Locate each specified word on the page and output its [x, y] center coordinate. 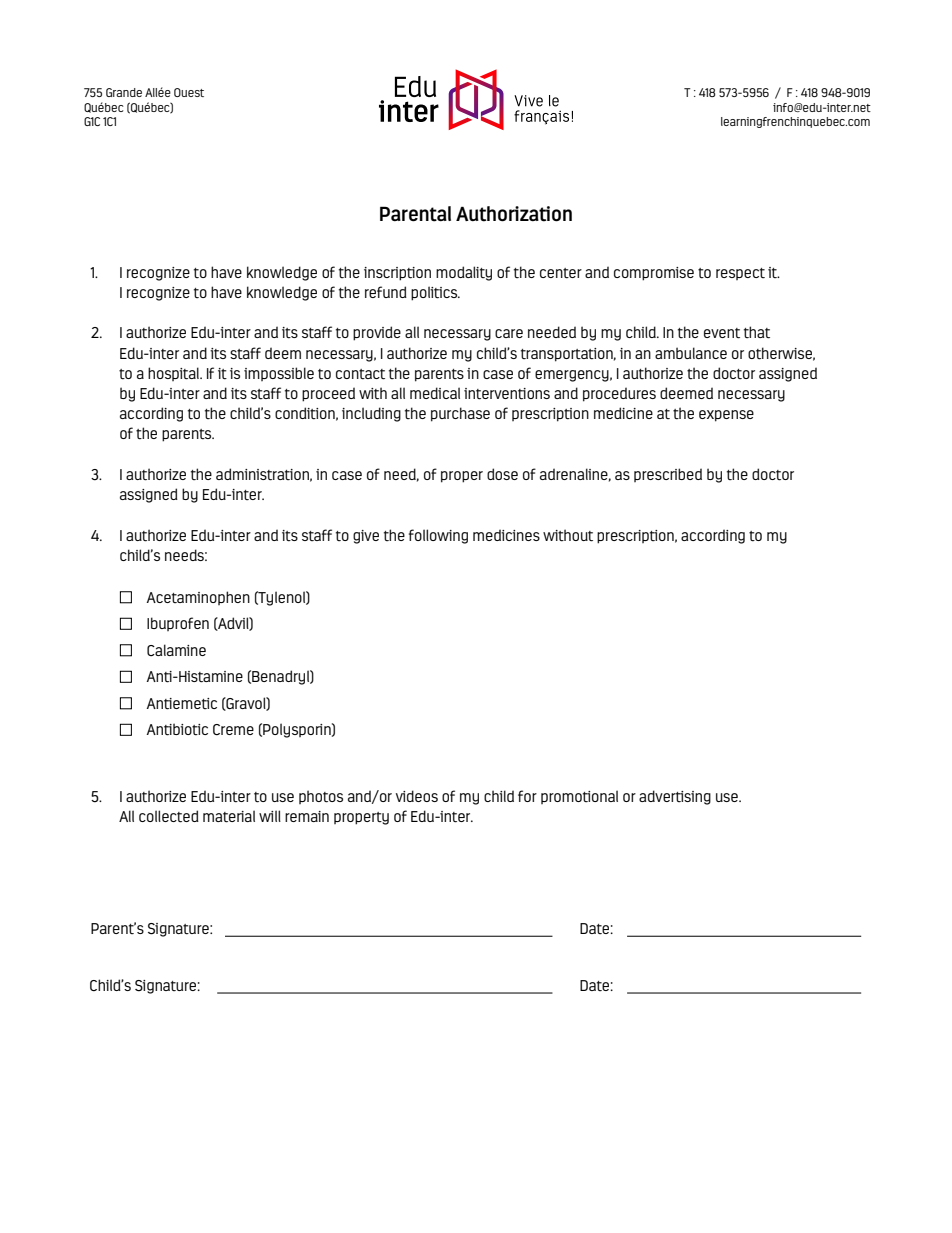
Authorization [514, 214]
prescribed [668, 475]
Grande [124, 92]
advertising [675, 797]
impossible [279, 374]
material [229, 816]
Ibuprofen [178, 624]
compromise [654, 274]
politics [435, 293]
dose [502, 474]
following [438, 536]
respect [740, 274]
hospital [175, 374]
